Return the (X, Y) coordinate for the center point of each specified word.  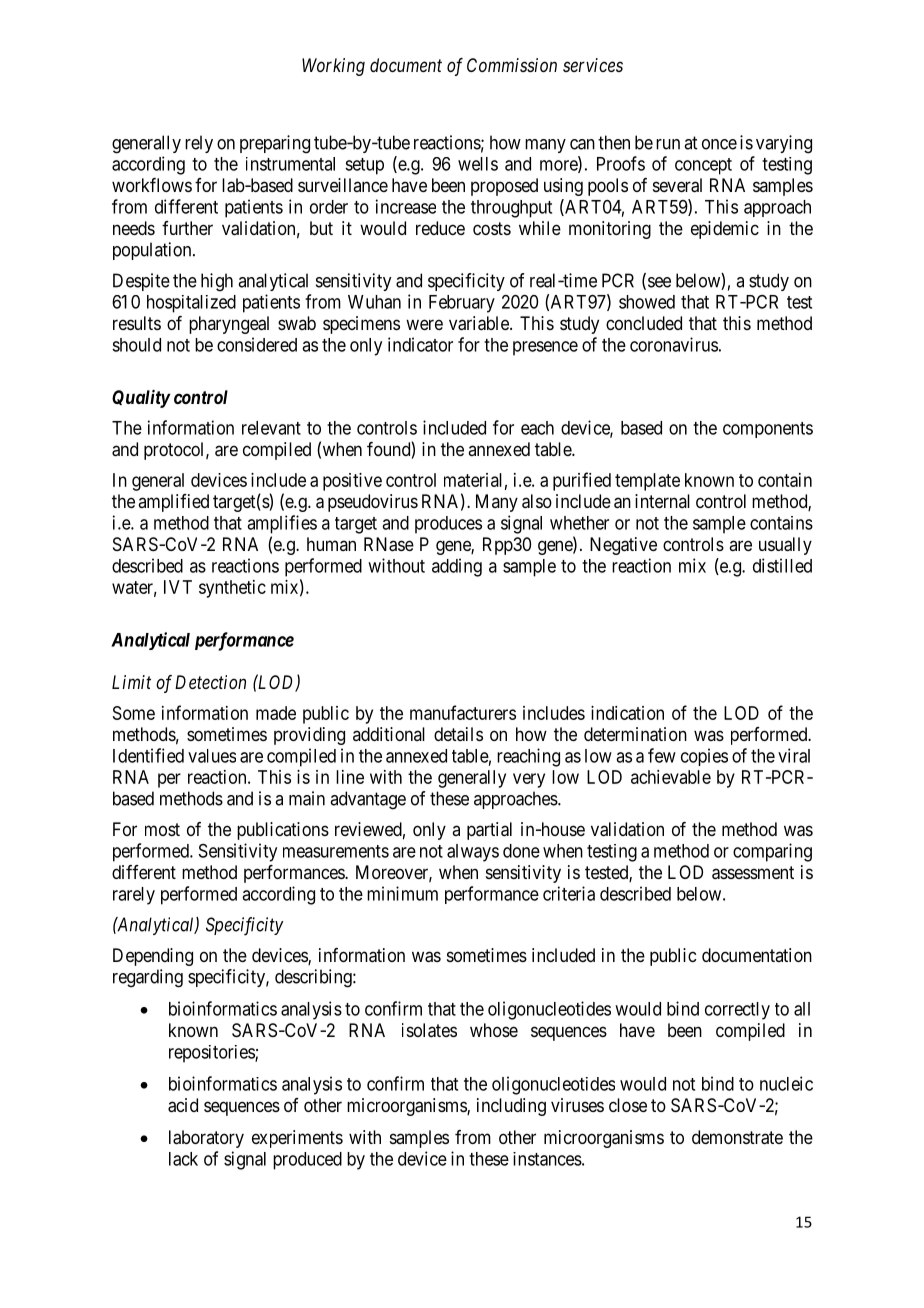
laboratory (206, 1139)
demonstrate (737, 1137)
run (668, 144)
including (511, 1107)
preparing (275, 144)
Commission (512, 65)
